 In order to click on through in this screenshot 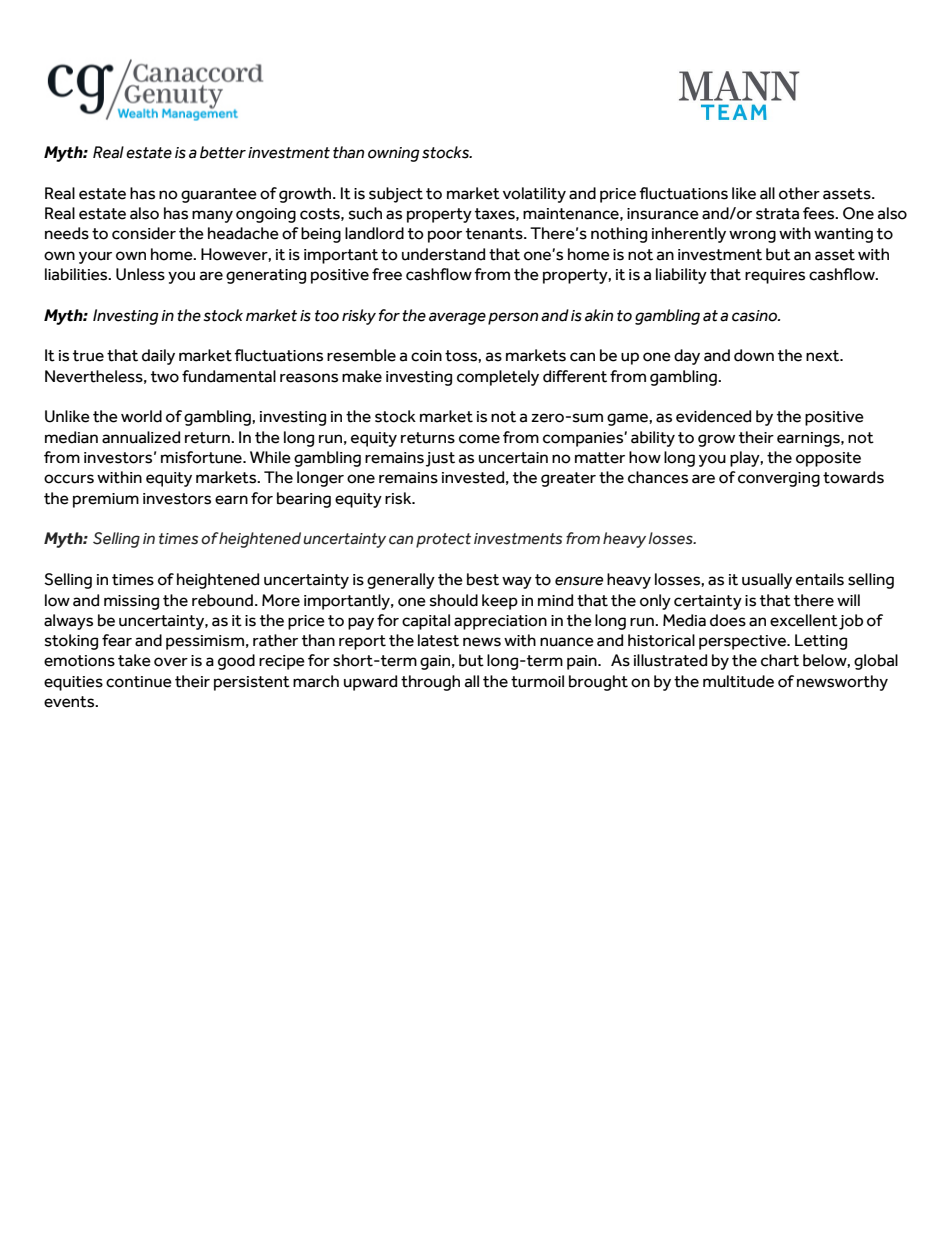, I will do `click(430, 683)`.
